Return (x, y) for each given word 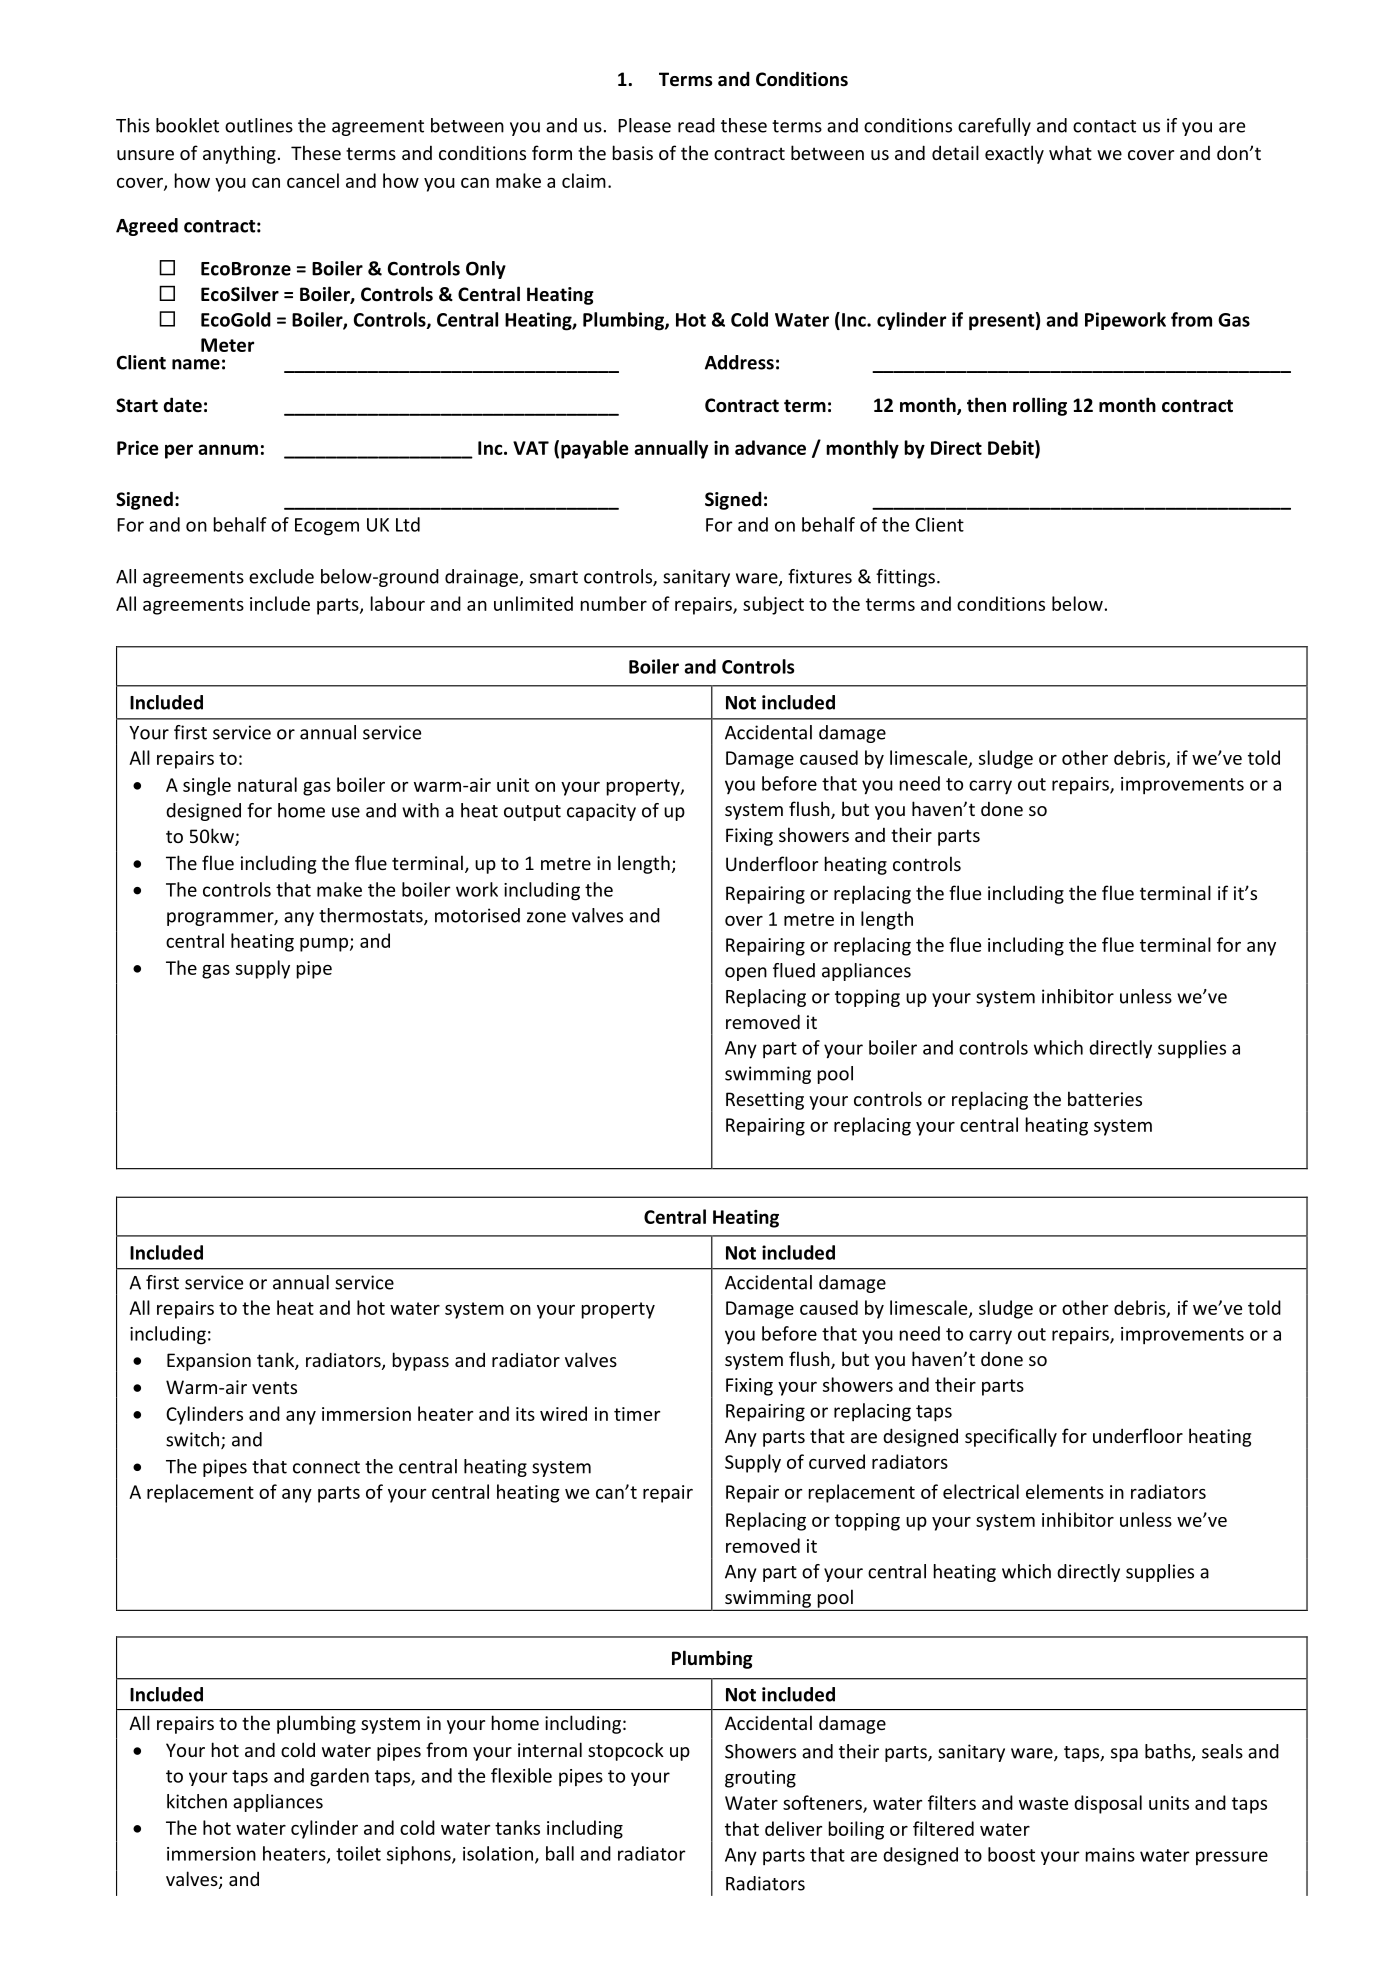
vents (274, 1387)
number (614, 603)
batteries (1105, 1098)
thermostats (372, 916)
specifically (1011, 1437)
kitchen (197, 1801)
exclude (281, 576)
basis (633, 152)
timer (637, 1414)
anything (239, 154)
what (1070, 152)
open (746, 974)
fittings (905, 578)
